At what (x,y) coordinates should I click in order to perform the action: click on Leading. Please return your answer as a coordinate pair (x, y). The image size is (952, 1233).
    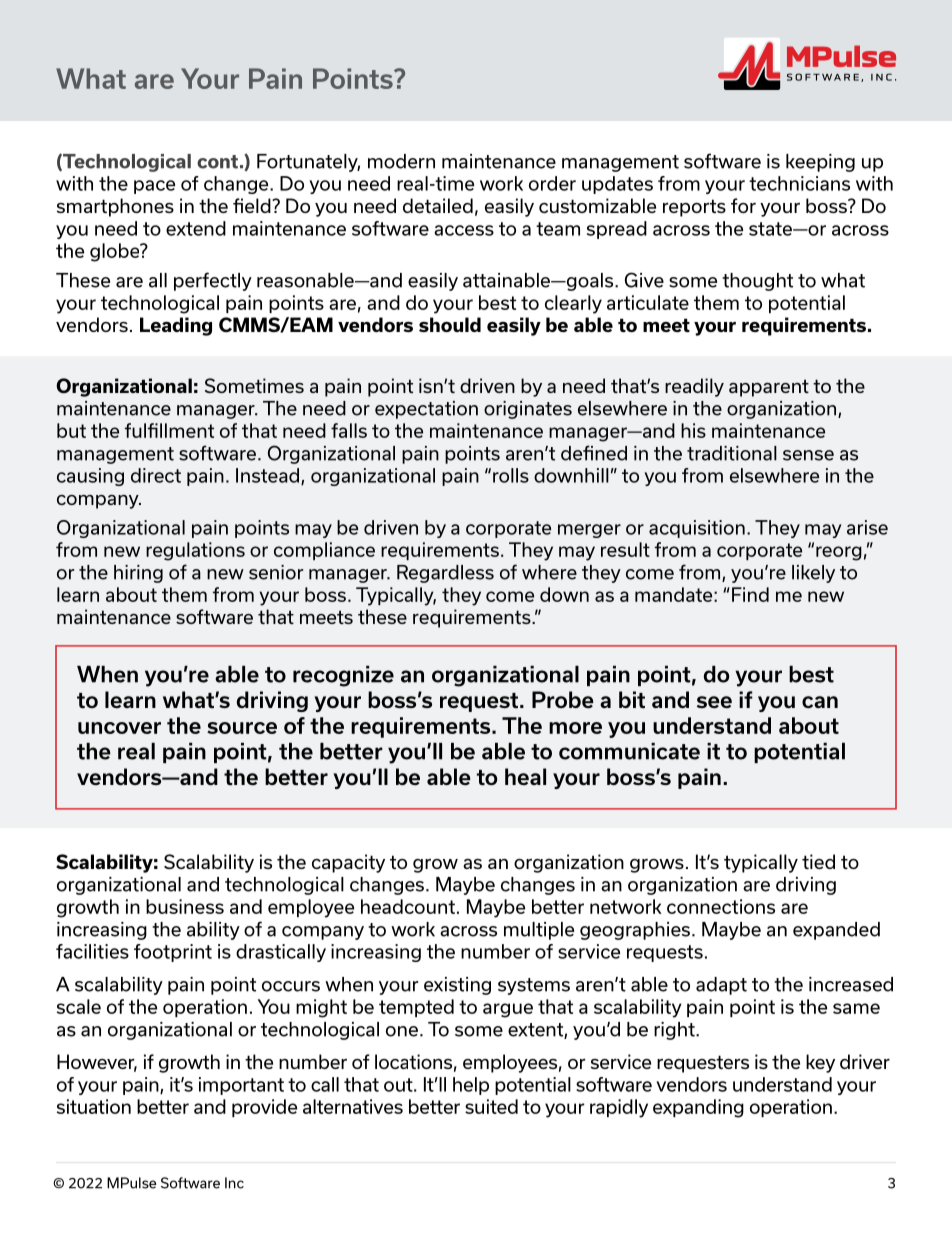
    Looking at the image, I should click on (176, 326).
